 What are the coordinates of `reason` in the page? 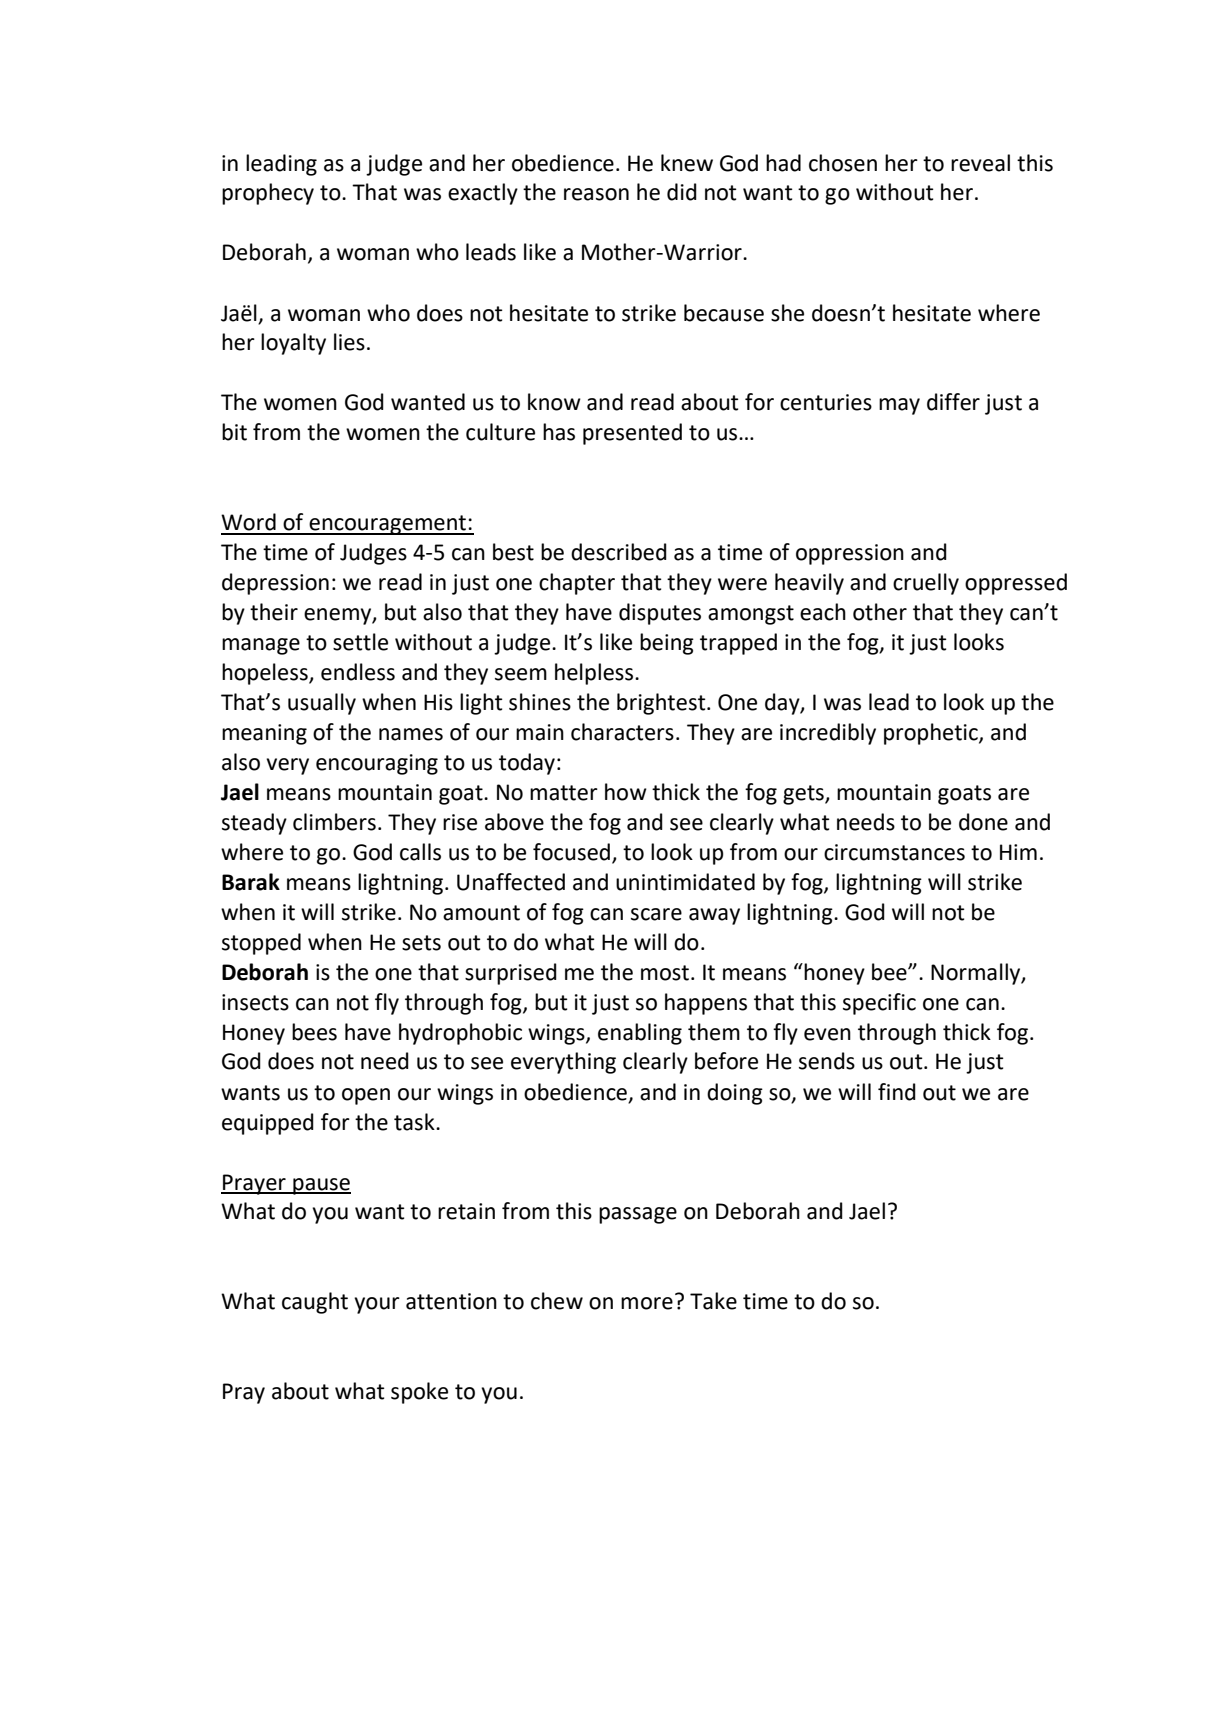 It's located at (596, 194).
